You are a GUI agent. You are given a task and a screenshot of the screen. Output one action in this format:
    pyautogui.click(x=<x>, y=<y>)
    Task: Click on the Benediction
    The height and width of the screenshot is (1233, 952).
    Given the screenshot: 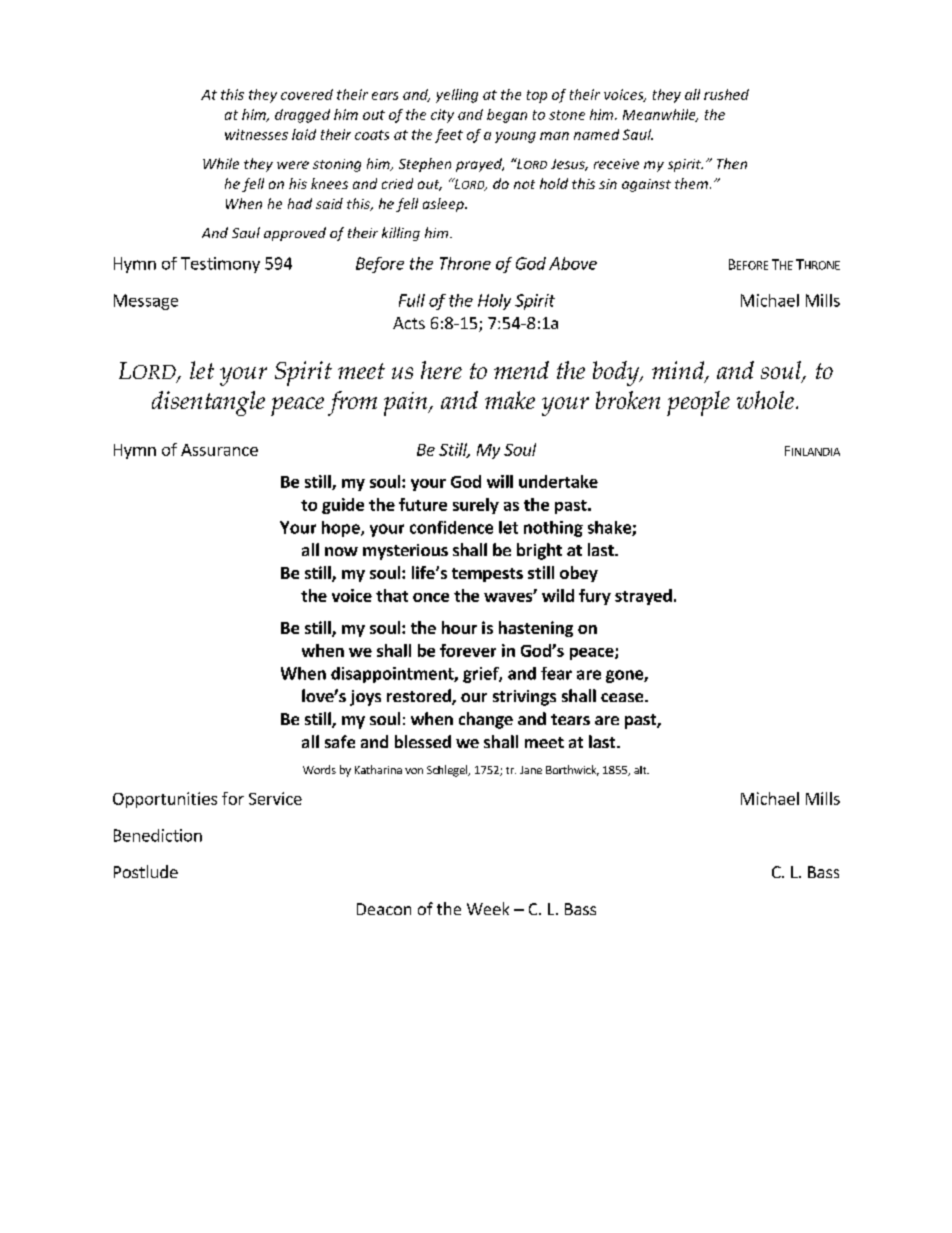 What is the action you would take?
    pyautogui.click(x=158, y=835)
